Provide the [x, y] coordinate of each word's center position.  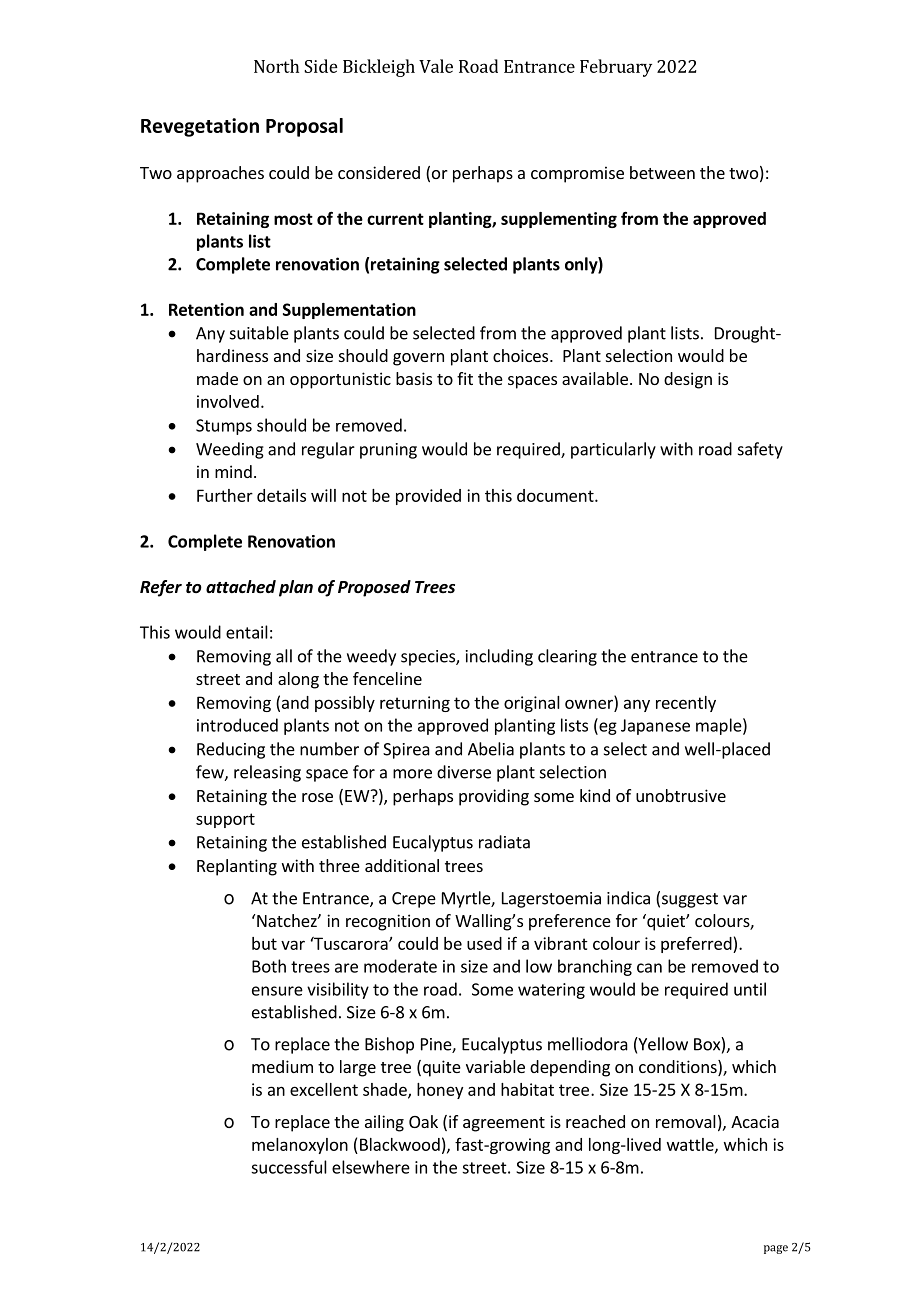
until [750, 989]
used [484, 943]
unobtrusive [681, 795]
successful [289, 1167]
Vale [436, 66]
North [276, 66]
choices [522, 355]
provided [428, 497]
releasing [267, 773]
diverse [464, 772]
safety [760, 450]
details [281, 495]
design [688, 380]
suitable [259, 333]
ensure [277, 991]
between [662, 172]
